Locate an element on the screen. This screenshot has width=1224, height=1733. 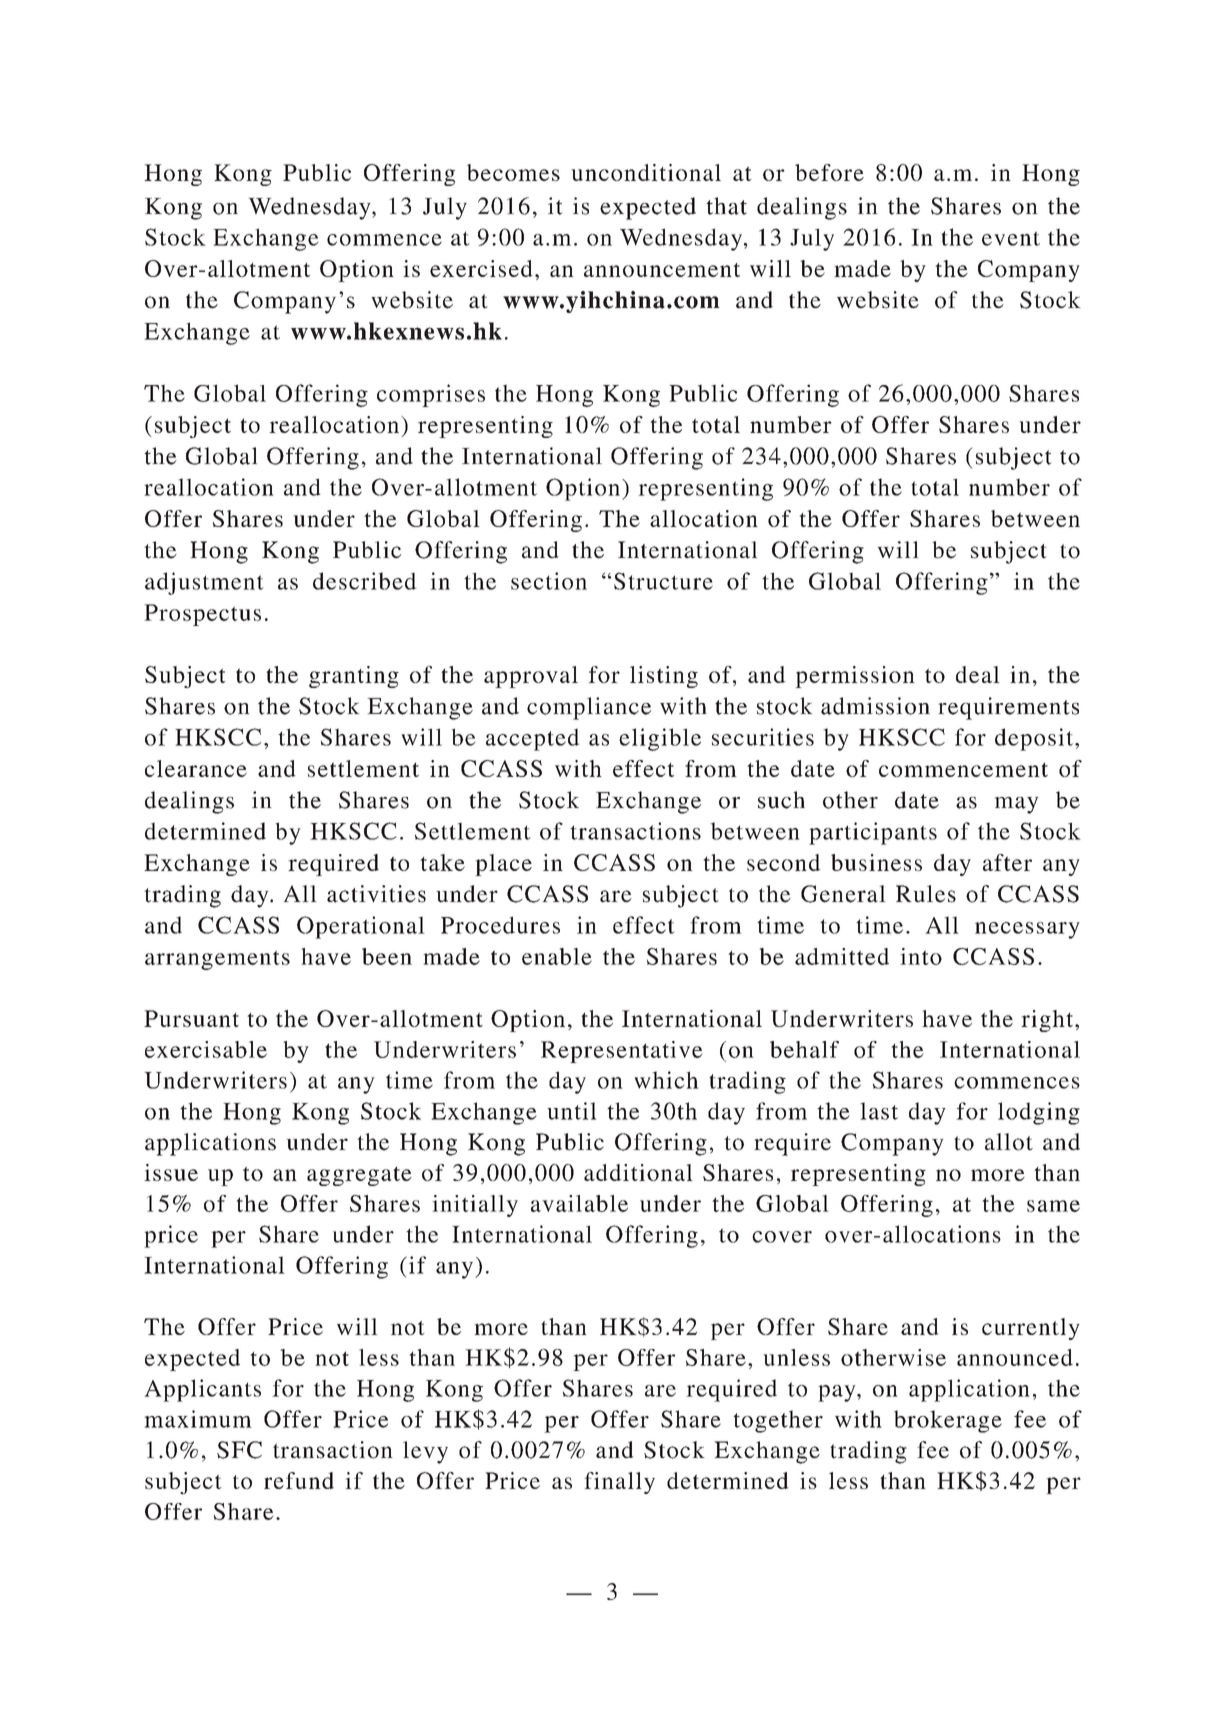
SFC is located at coordinates (239, 1450).
